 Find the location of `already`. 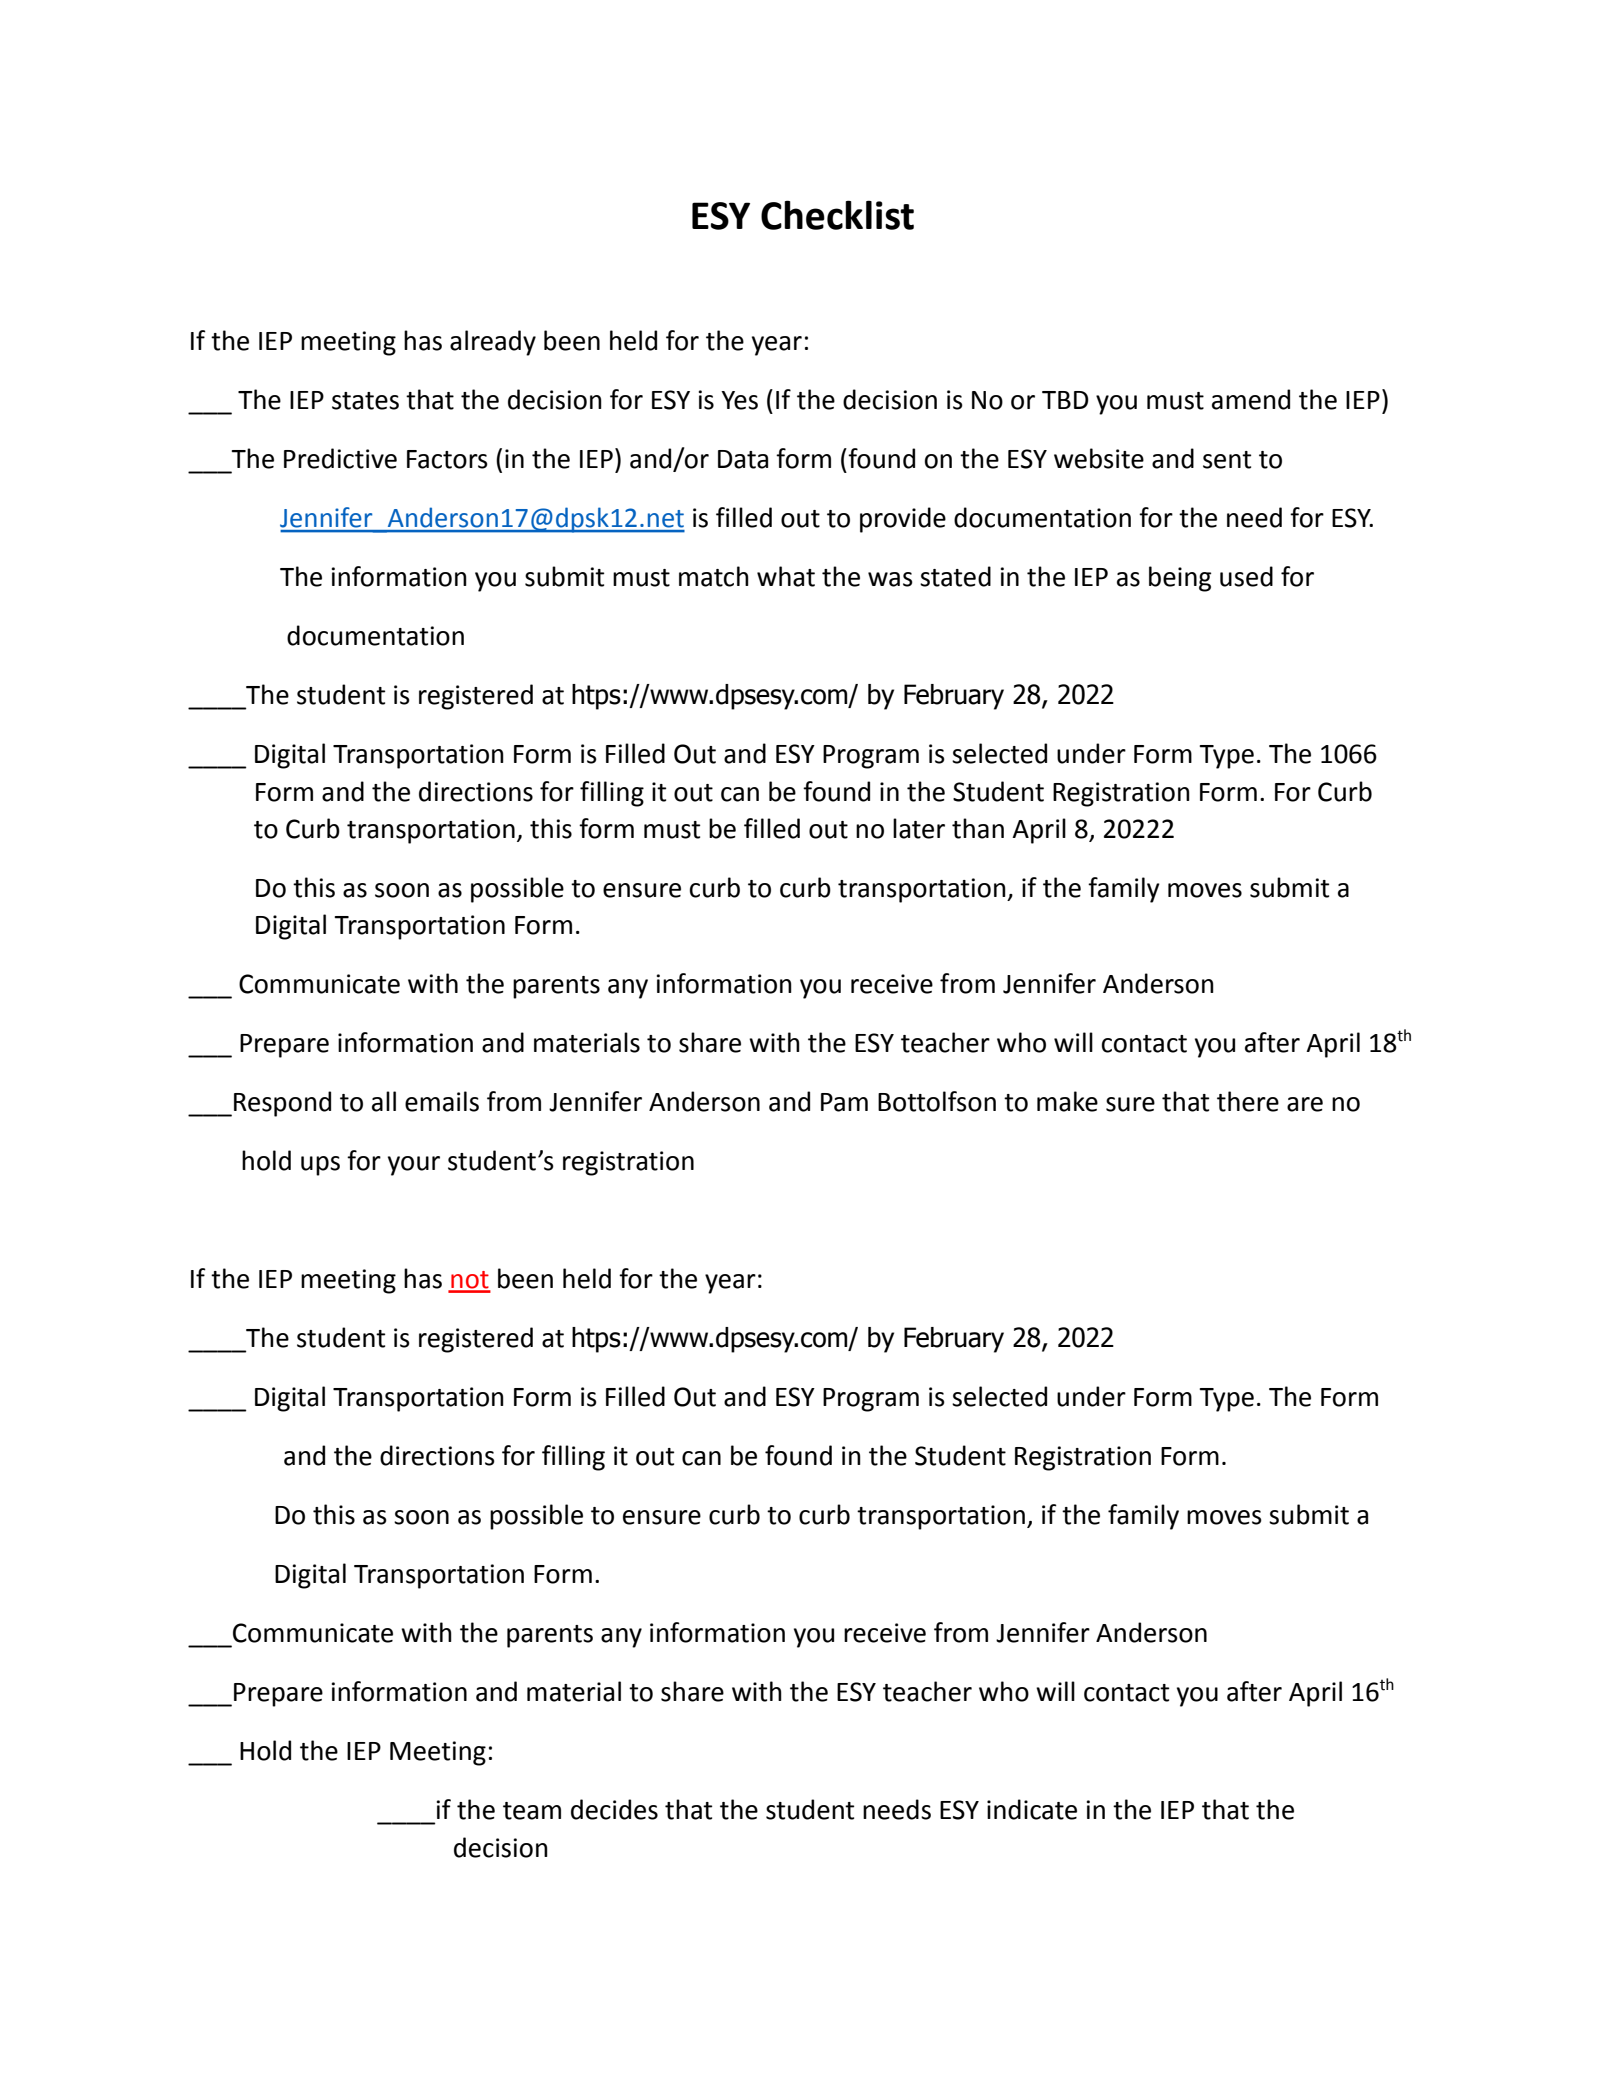

already is located at coordinates (493, 343).
